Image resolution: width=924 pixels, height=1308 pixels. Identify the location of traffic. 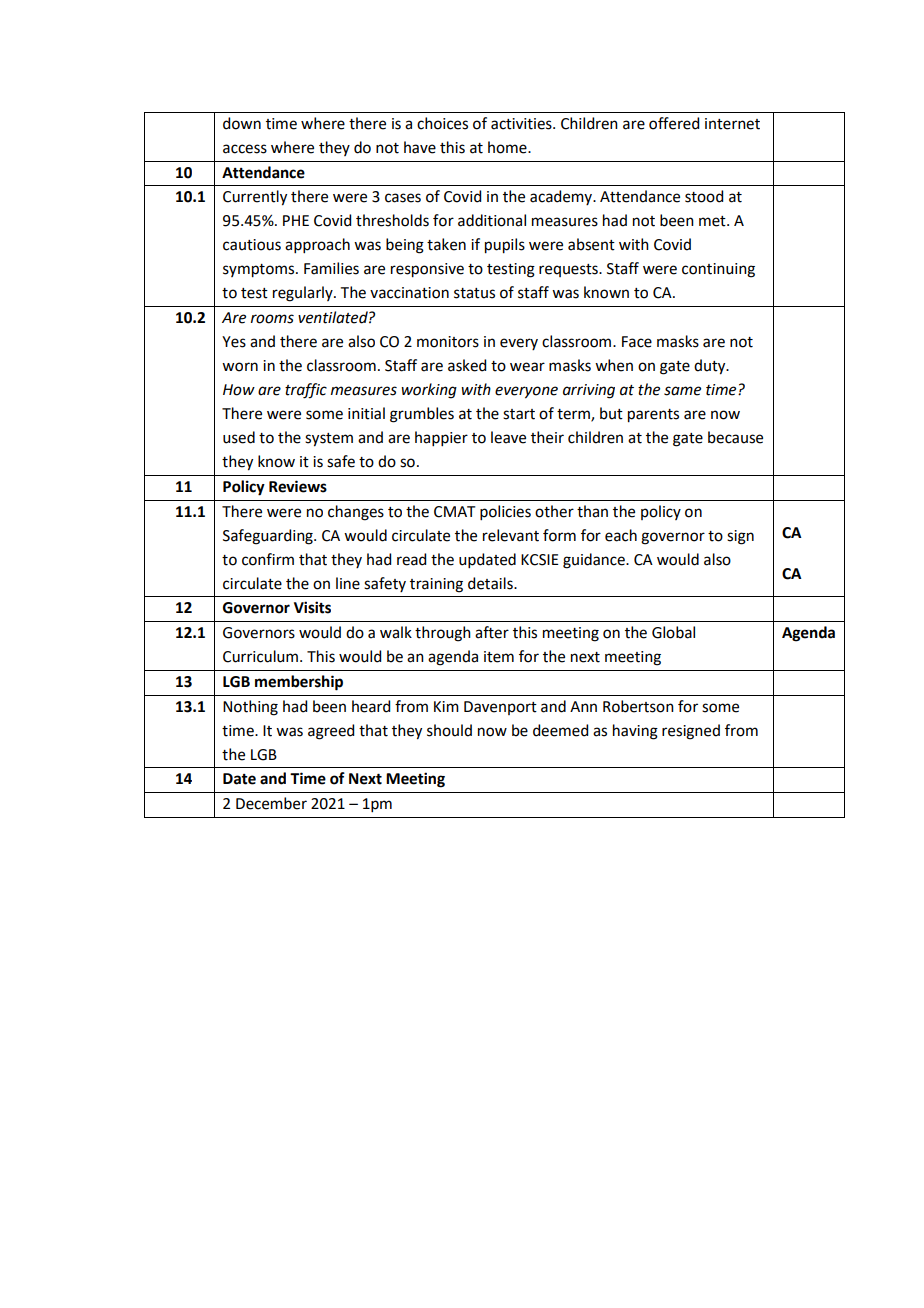
(306, 391).
